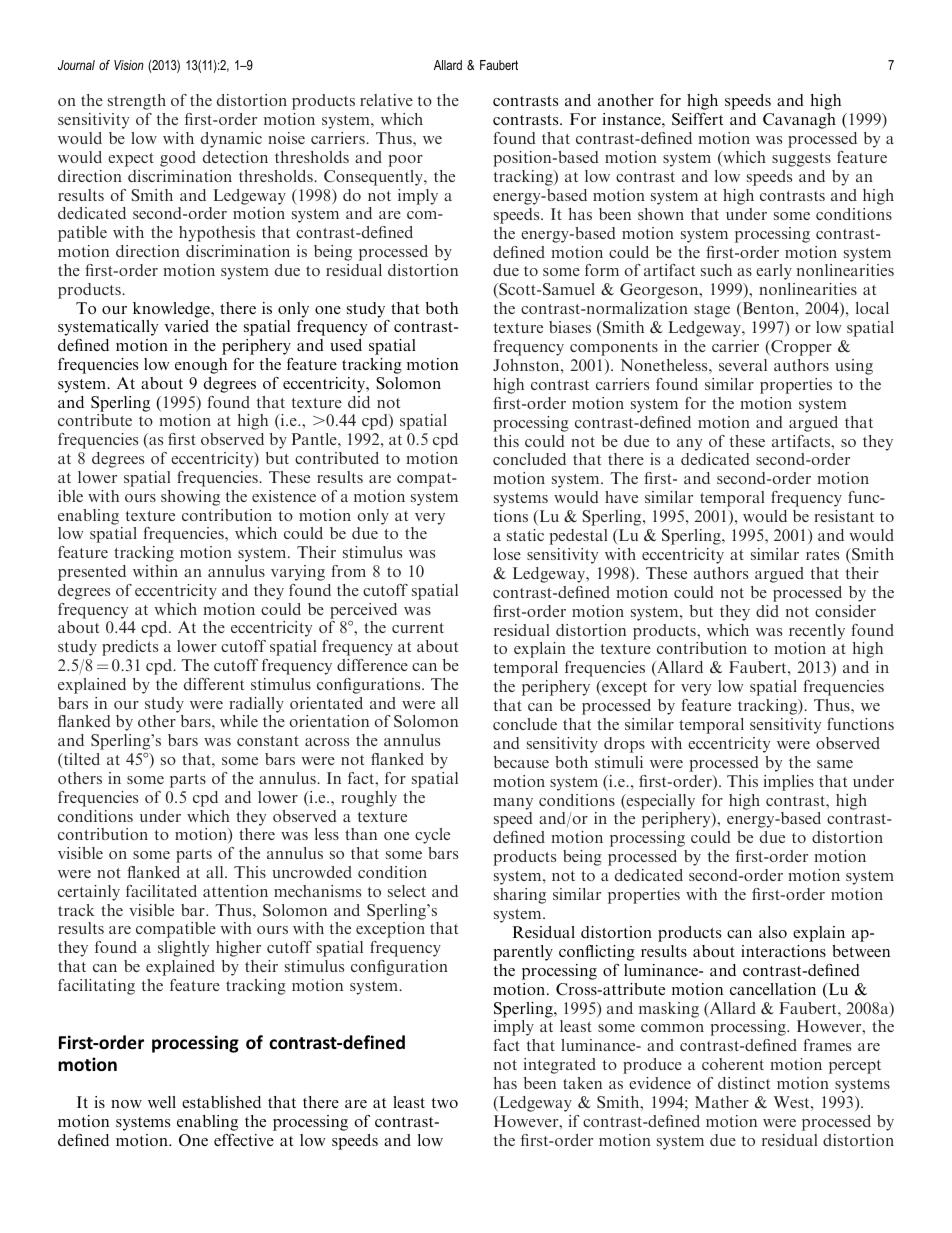  I want to click on relative, so click(386, 100).
